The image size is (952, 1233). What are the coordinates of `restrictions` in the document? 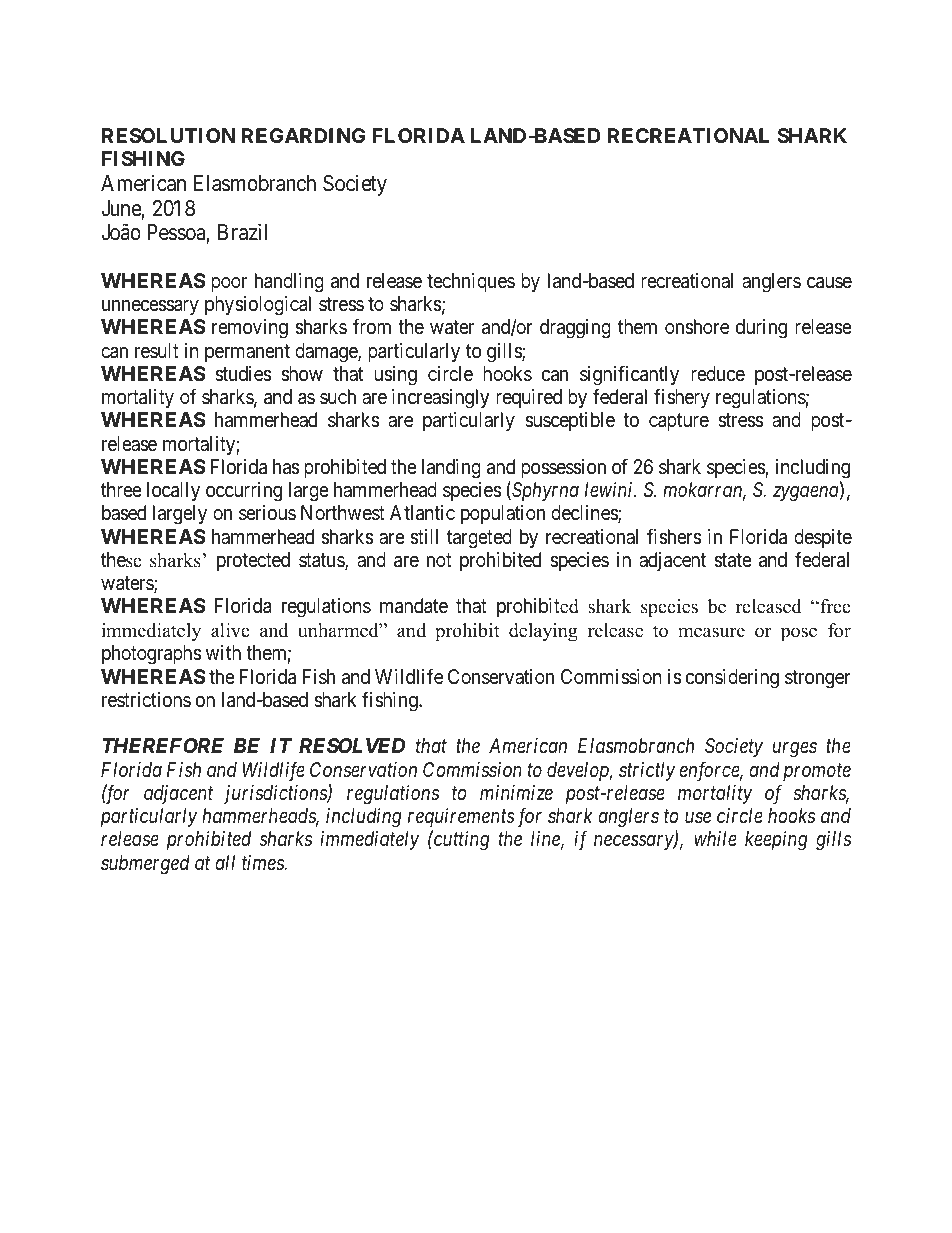 It's located at (146, 699).
